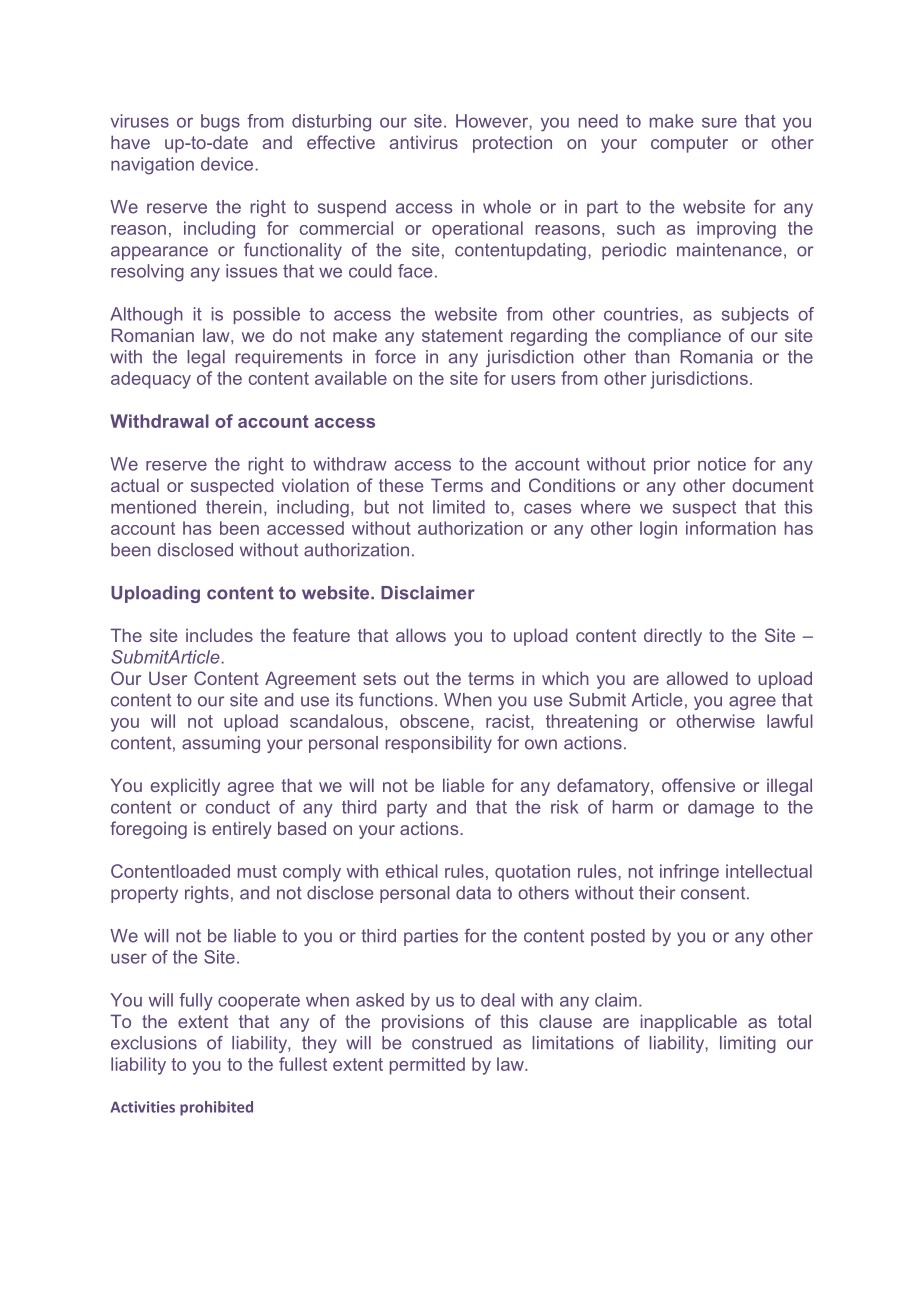 The height and width of the page is (1308, 924). I want to click on therein, so click(234, 507).
